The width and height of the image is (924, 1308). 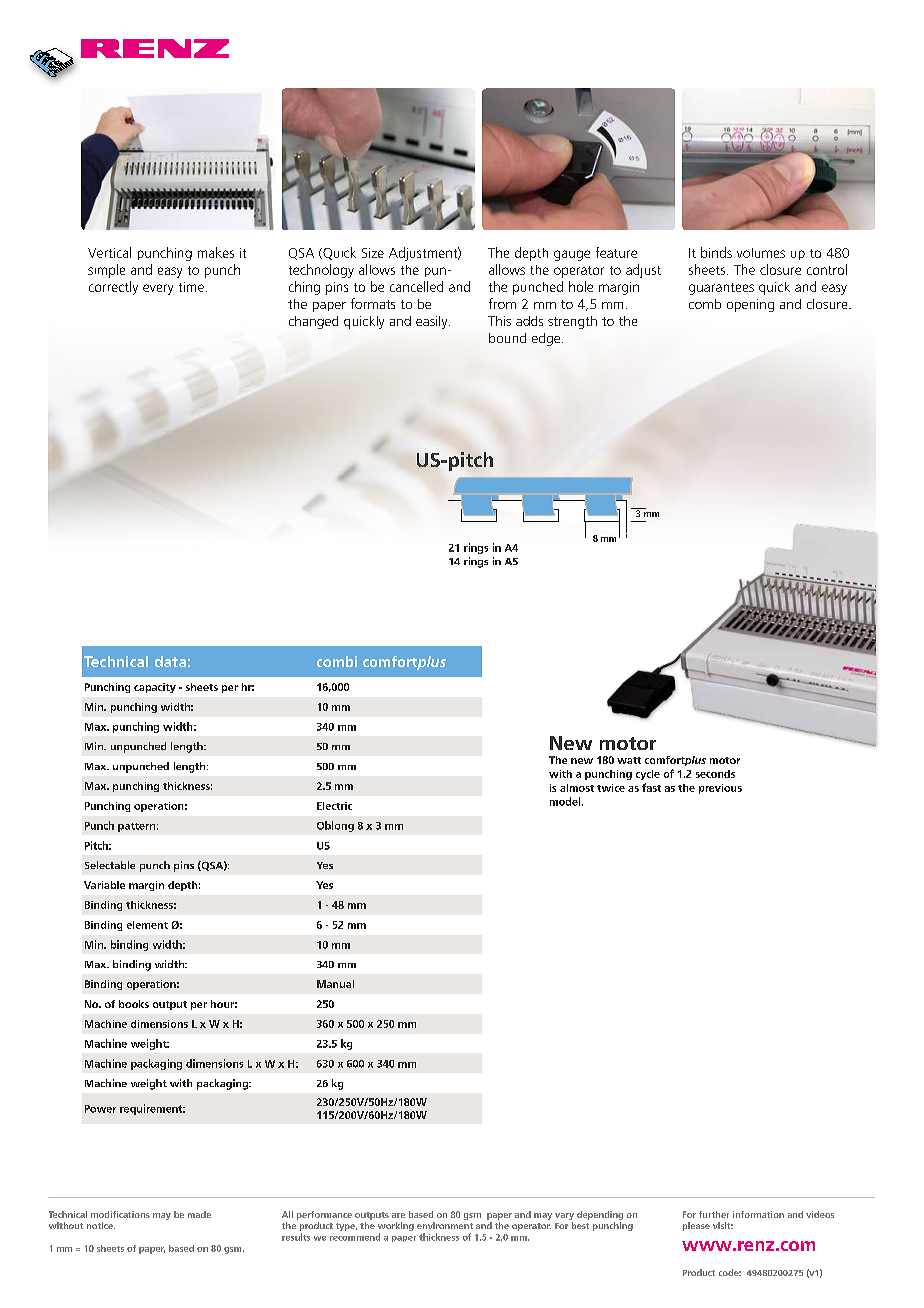 I want to click on capacity, so click(x=155, y=688).
